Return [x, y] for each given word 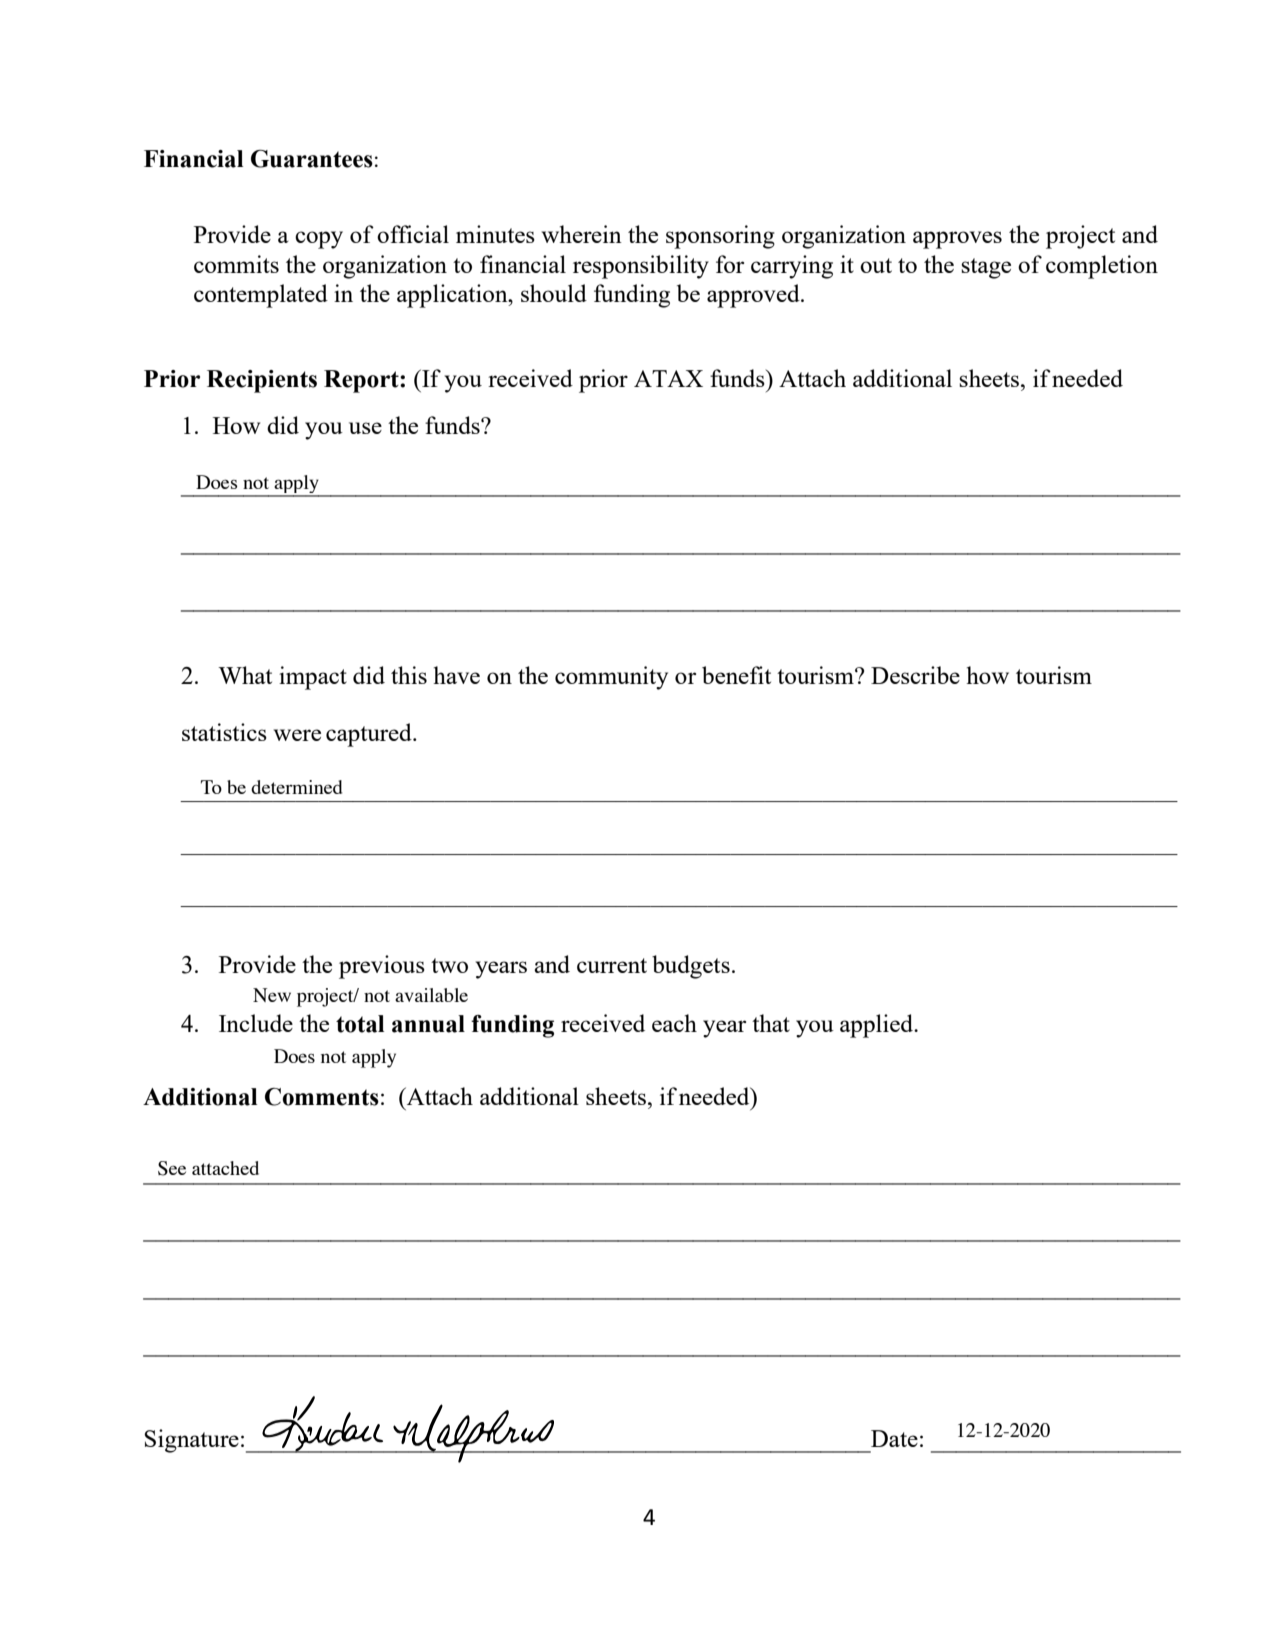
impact [313, 678]
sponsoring [720, 237]
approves [957, 240]
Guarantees [312, 159]
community [611, 678]
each [674, 1023]
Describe [915, 675]
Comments [322, 1097]
